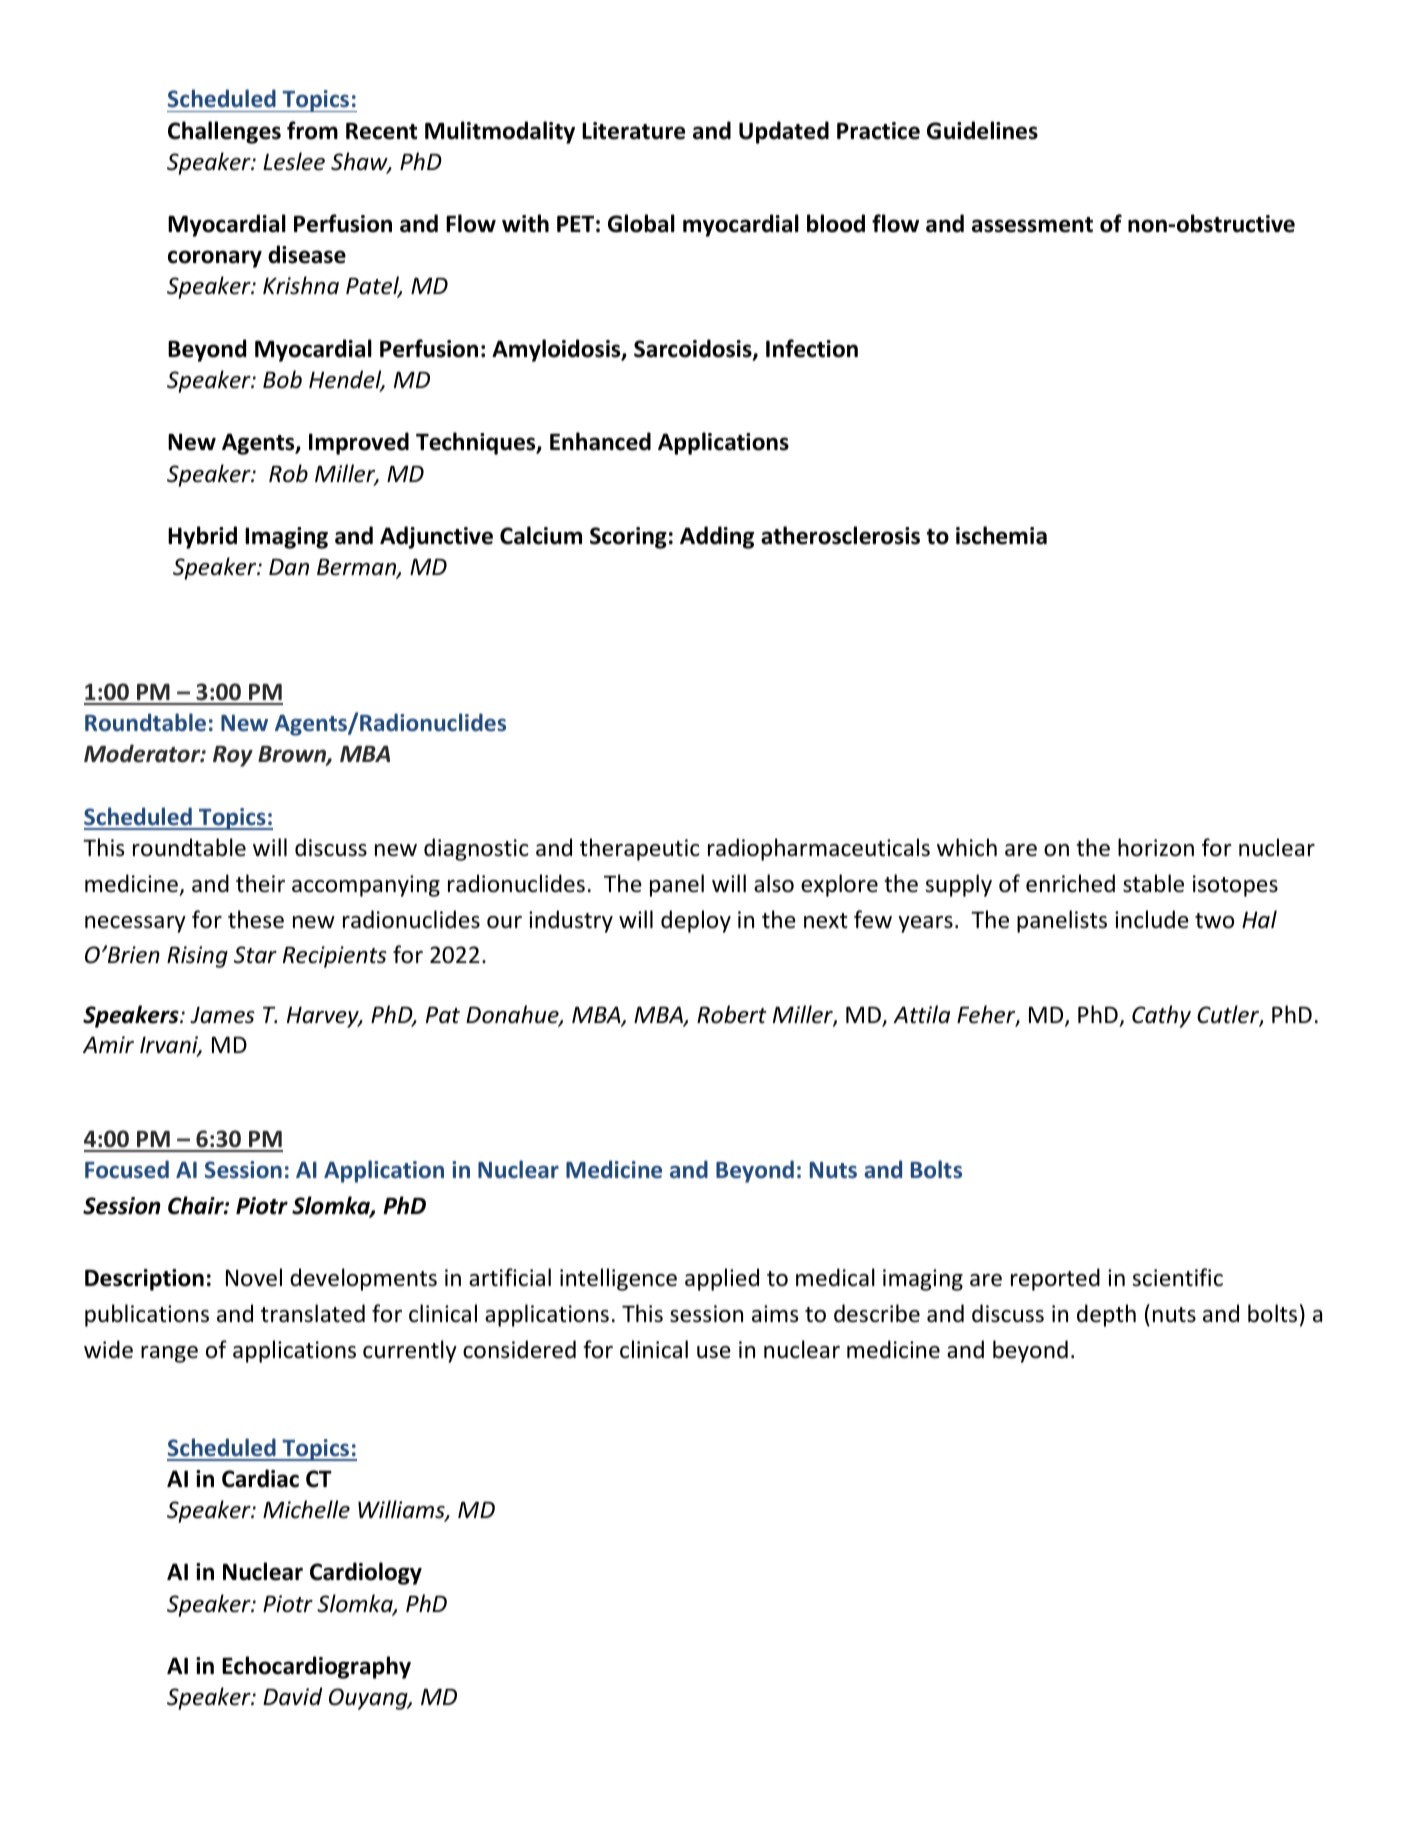  I want to click on reported, so click(1055, 1279).
